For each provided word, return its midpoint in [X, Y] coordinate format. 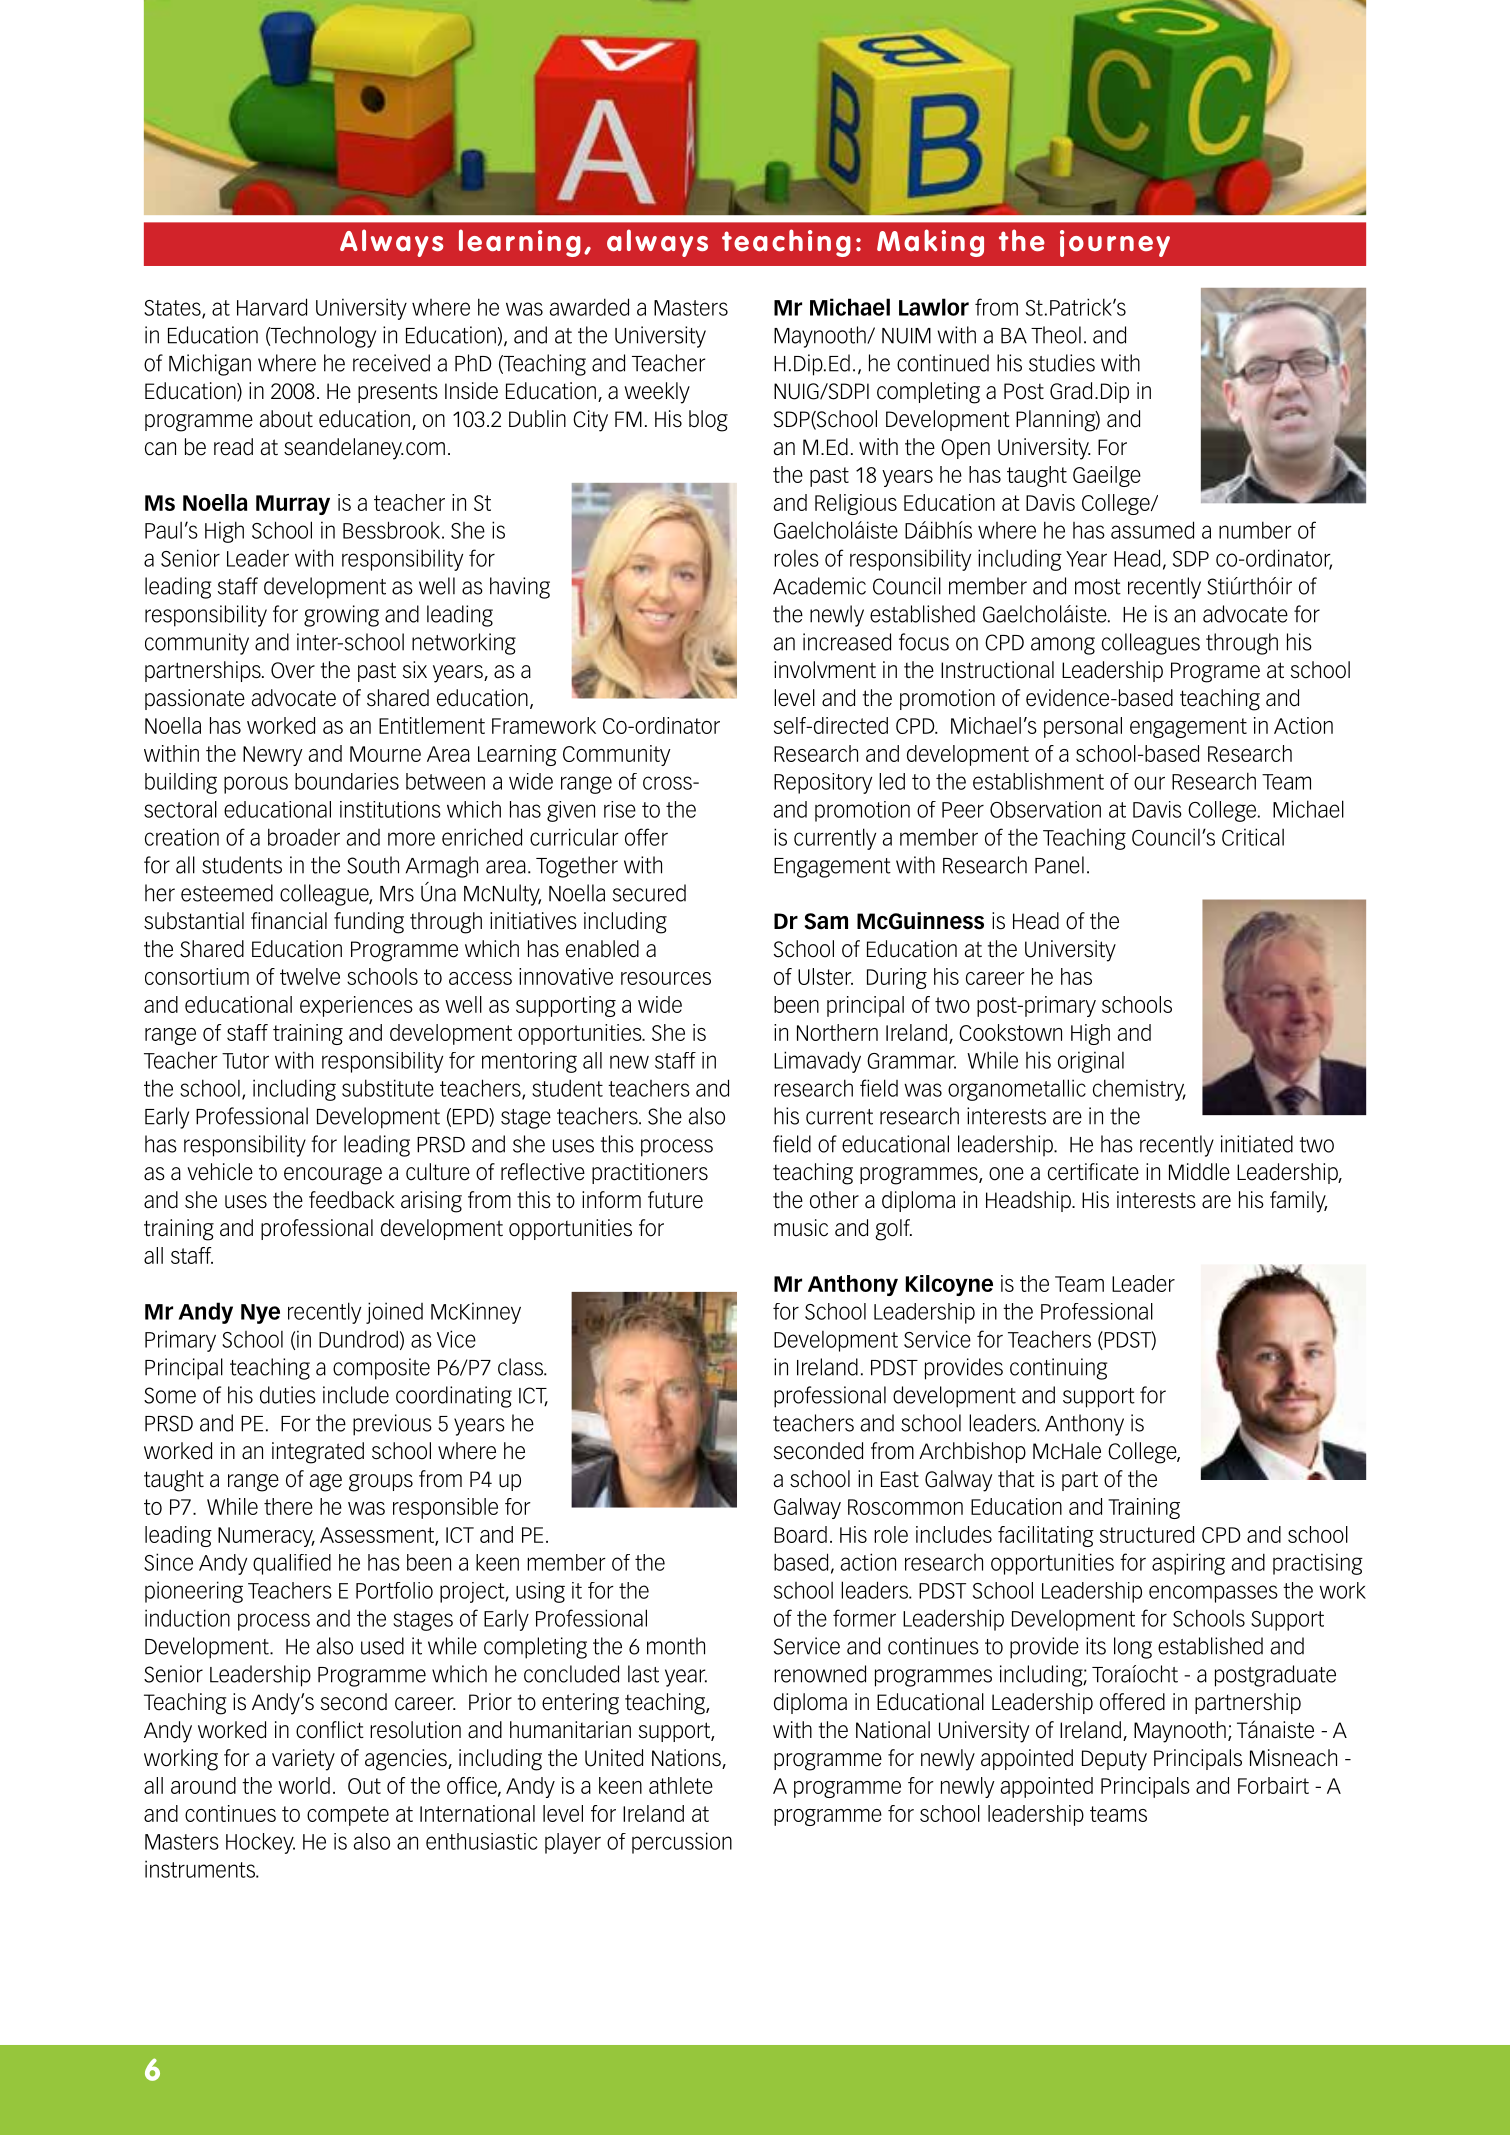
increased [847, 642]
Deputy [1114, 1760]
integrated [318, 1453]
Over [293, 670]
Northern [837, 1032]
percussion [682, 1843]
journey [1115, 243]
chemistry [1139, 1090]
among [1063, 646]
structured [1147, 1534]
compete [348, 1816]
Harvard [272, 307]
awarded [589, 307]
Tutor [245, 1061]
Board [800, 1534]
